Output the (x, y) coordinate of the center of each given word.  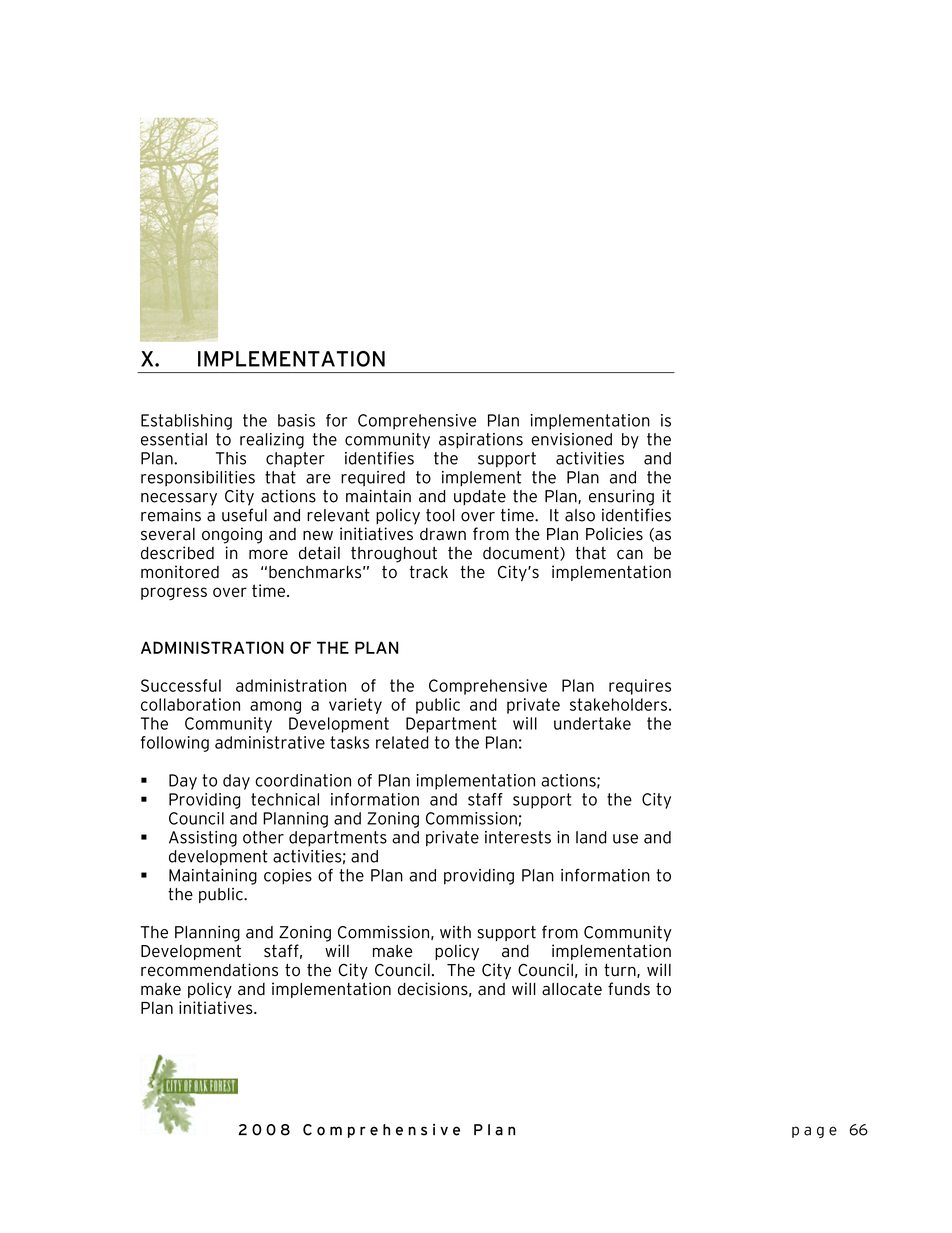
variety (355, 706)
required (373, 479)
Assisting (203, 839)
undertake (592, 723)
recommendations (209, 970)
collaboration (190, 704)
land (591, 837)
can (630, 554)
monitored (180, 572)
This (231, 458)
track (428, 572)
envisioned (571, 439)
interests (518, 837)
